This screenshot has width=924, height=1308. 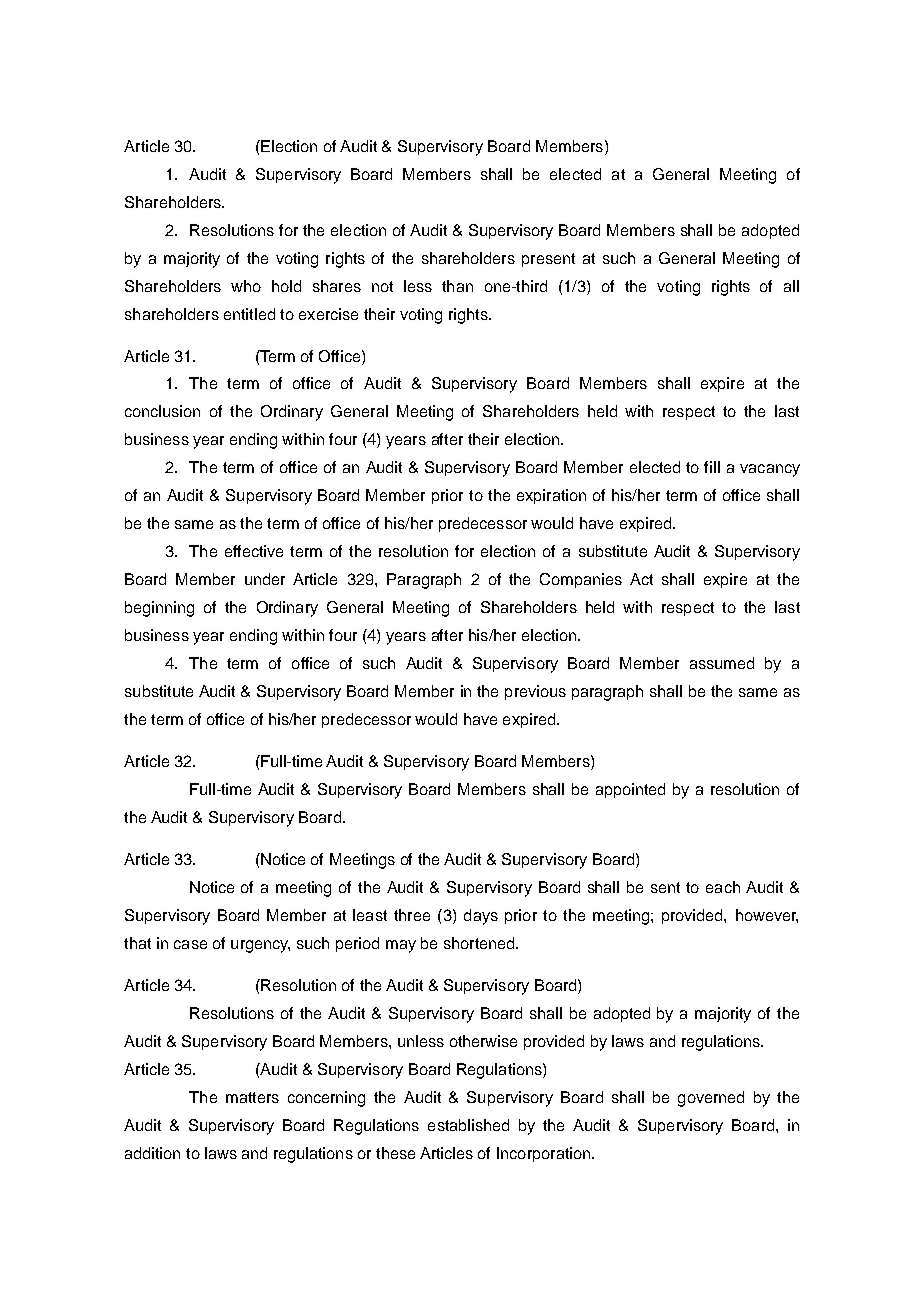 I want to click on under, so click(x=265, y=579).
